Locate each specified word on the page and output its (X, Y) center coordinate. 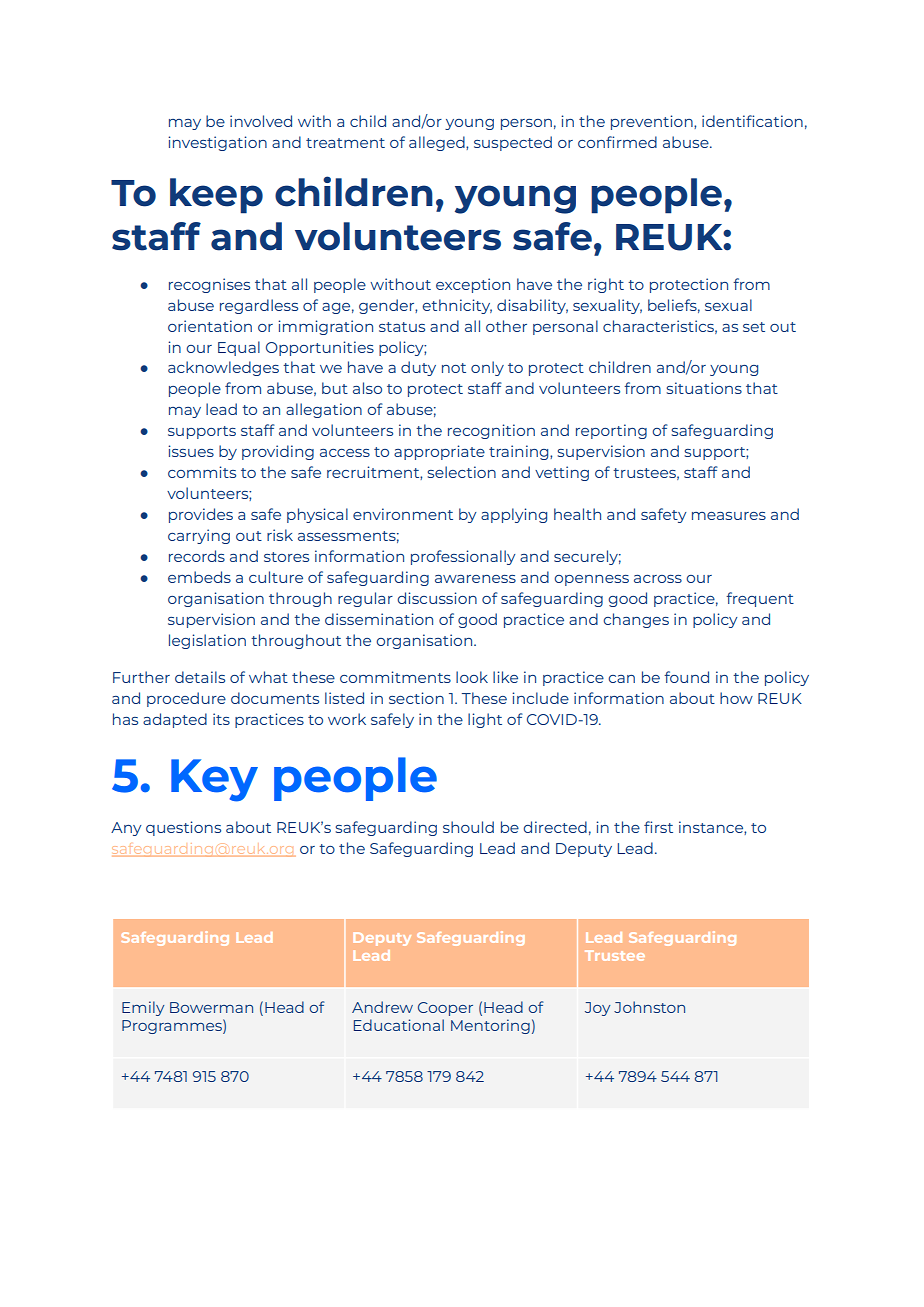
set (754, 327)
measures (729, 516)
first (658, 827)
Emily (143, 1008)
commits (202, 472)
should (468, 827)
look (472, 677)
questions (183, 828)
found (686, 677)
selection (462, 472)
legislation (207, 641)
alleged (438, 143)
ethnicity (457, 306)
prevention (653, 122)
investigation (217, 143)
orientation (210, 326)
